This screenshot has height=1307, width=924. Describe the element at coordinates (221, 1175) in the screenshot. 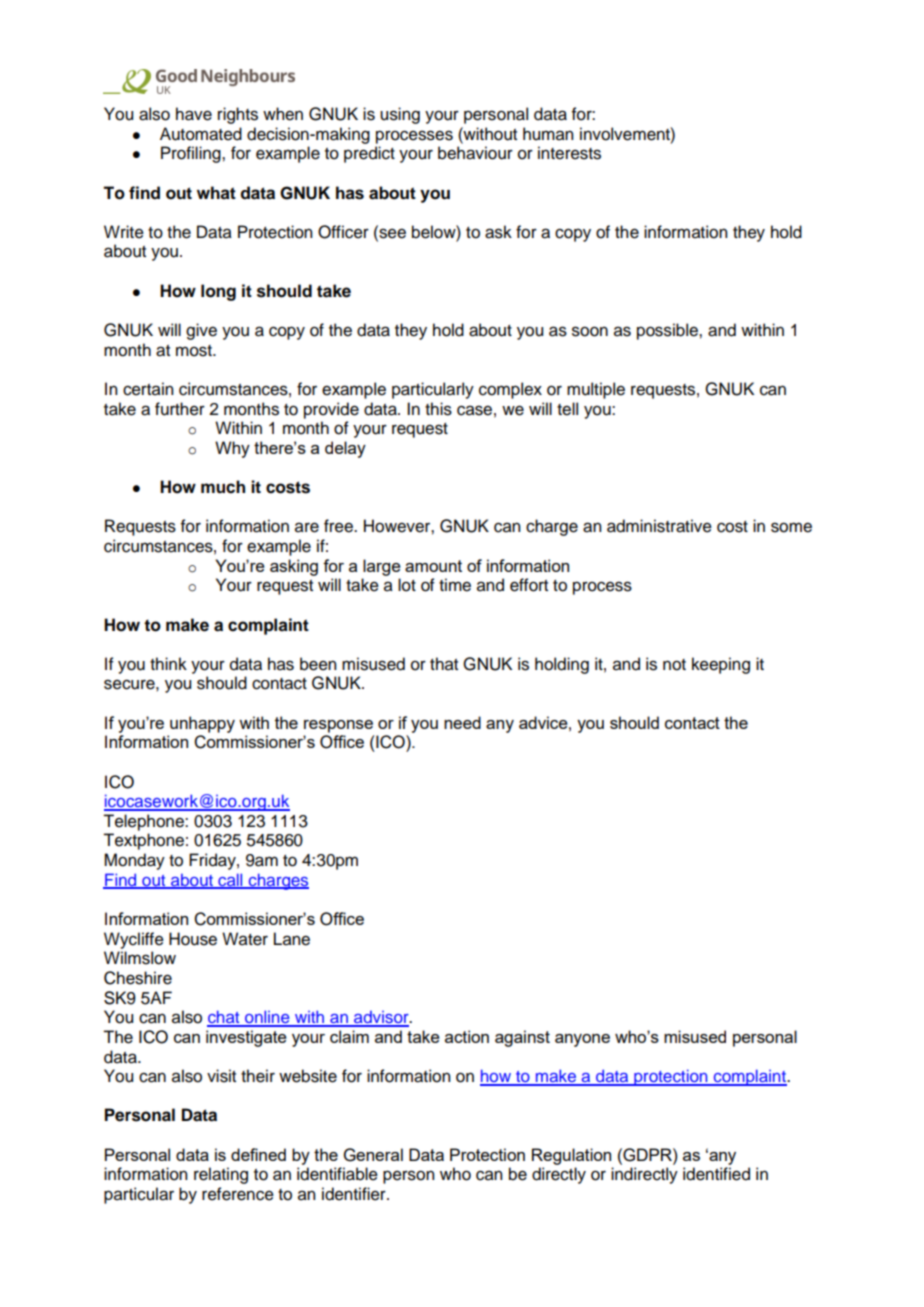

I see `relating` at that location.
